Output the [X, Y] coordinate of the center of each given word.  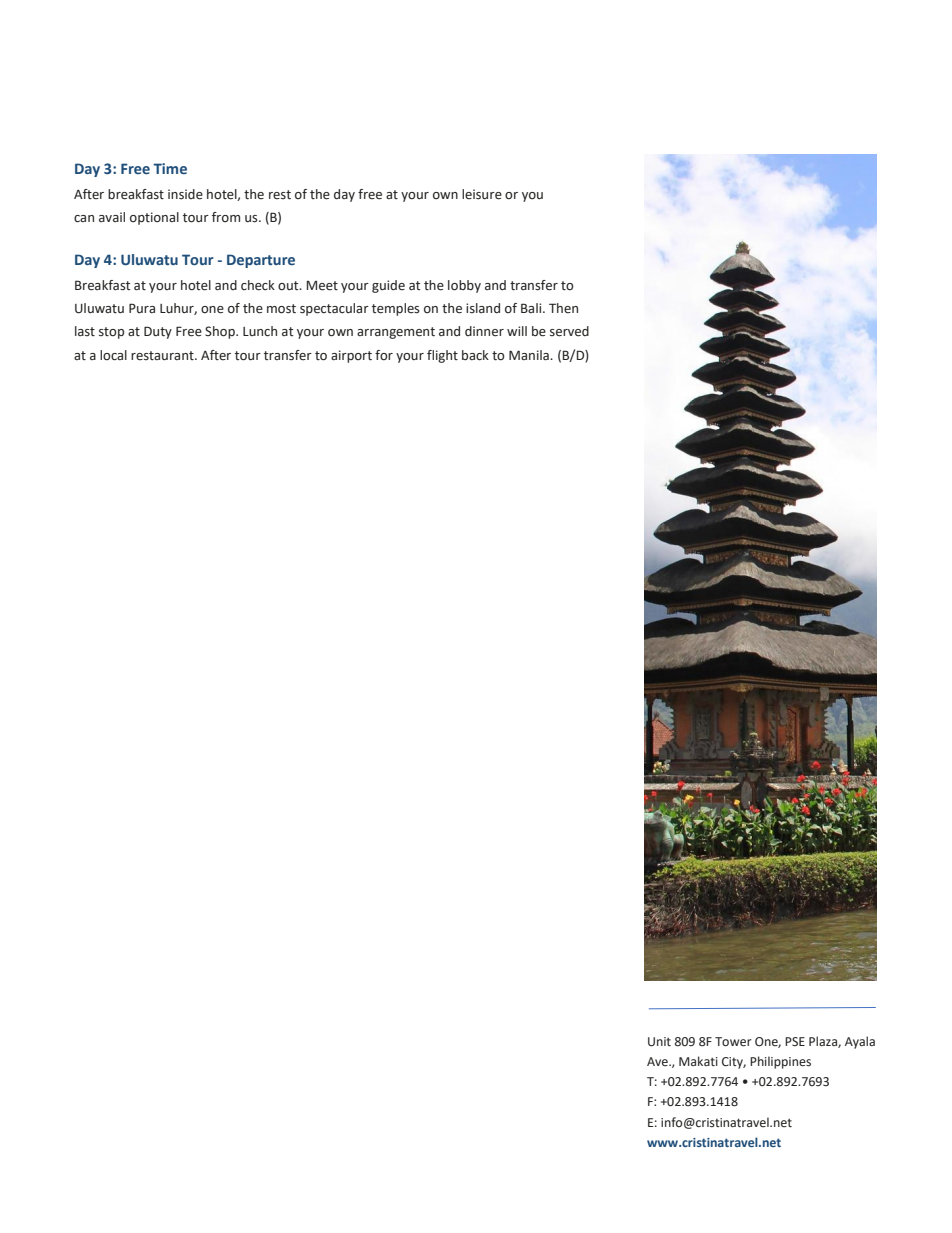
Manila [530, 355]
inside [185, 194]
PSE [795, 1041]
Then [563, 308]
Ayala [860, 1042]
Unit [659, 1042]
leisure [482, 194]
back [475, 355]
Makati [698, 1061]
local [113, 355]
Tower [733, 1042]
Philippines [780, 1062]
